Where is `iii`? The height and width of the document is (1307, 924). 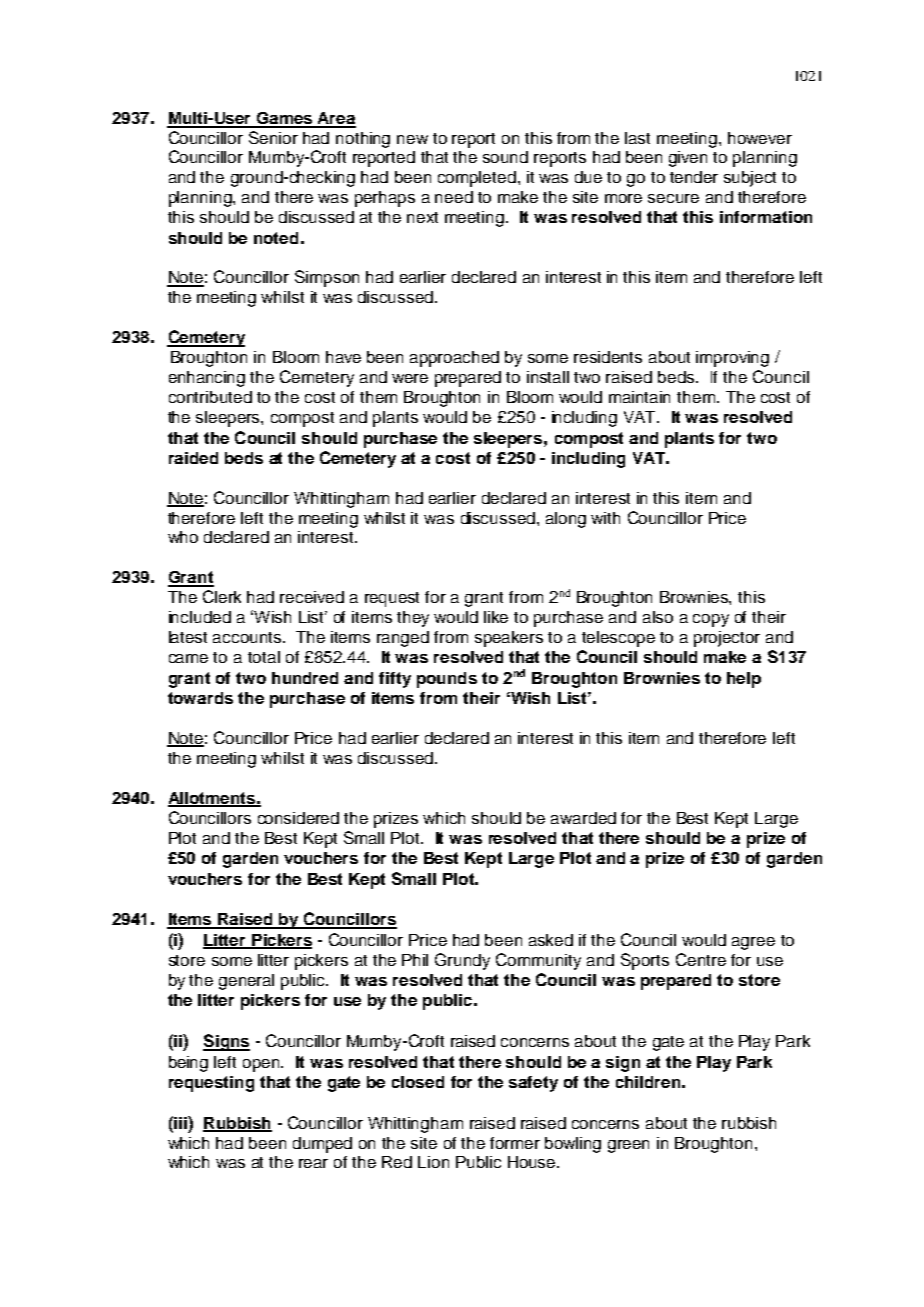 iii is located at coordinates (180, 1122).
